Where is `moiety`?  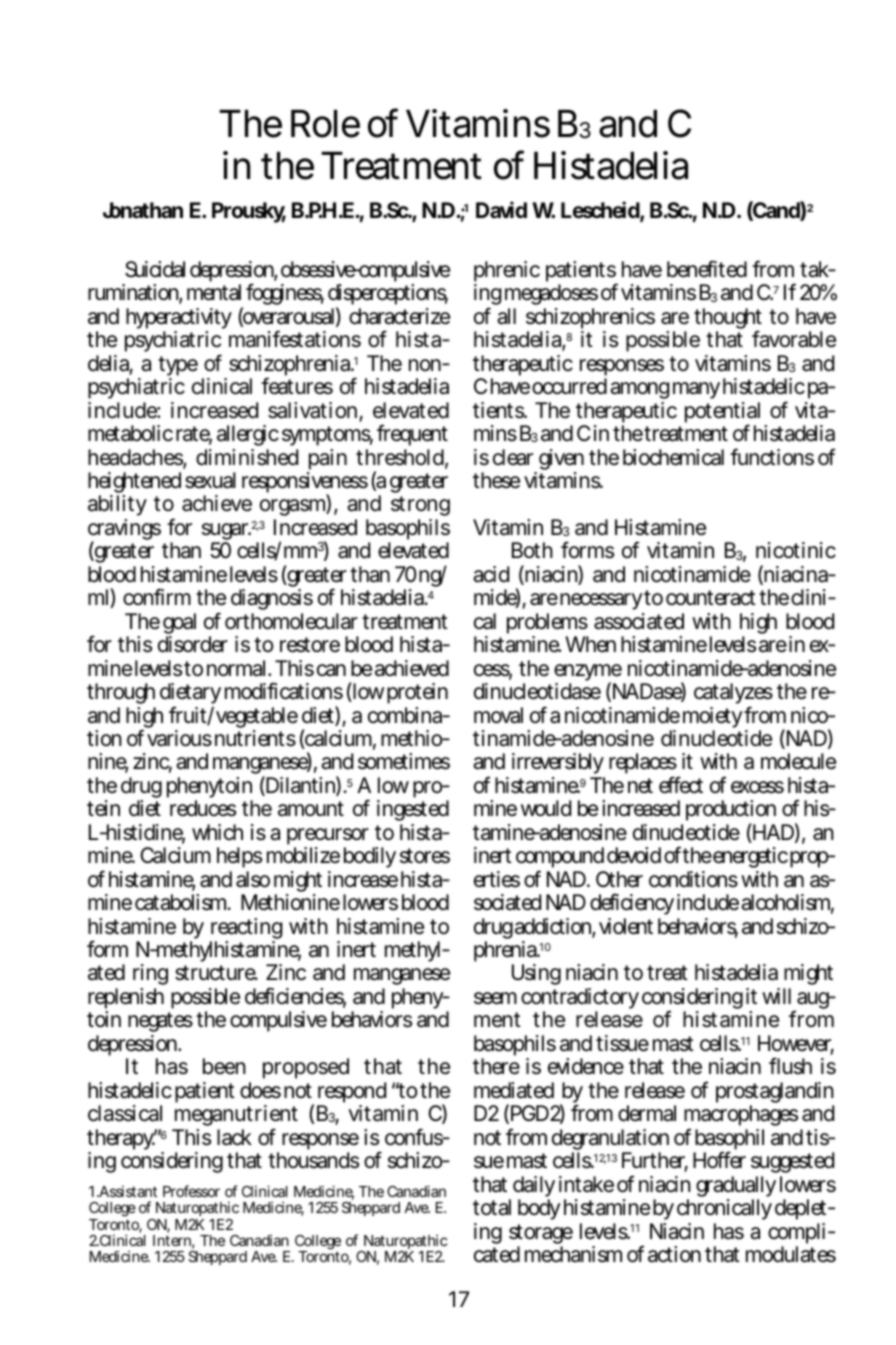
moiety is located at coordinates (713, 719).
